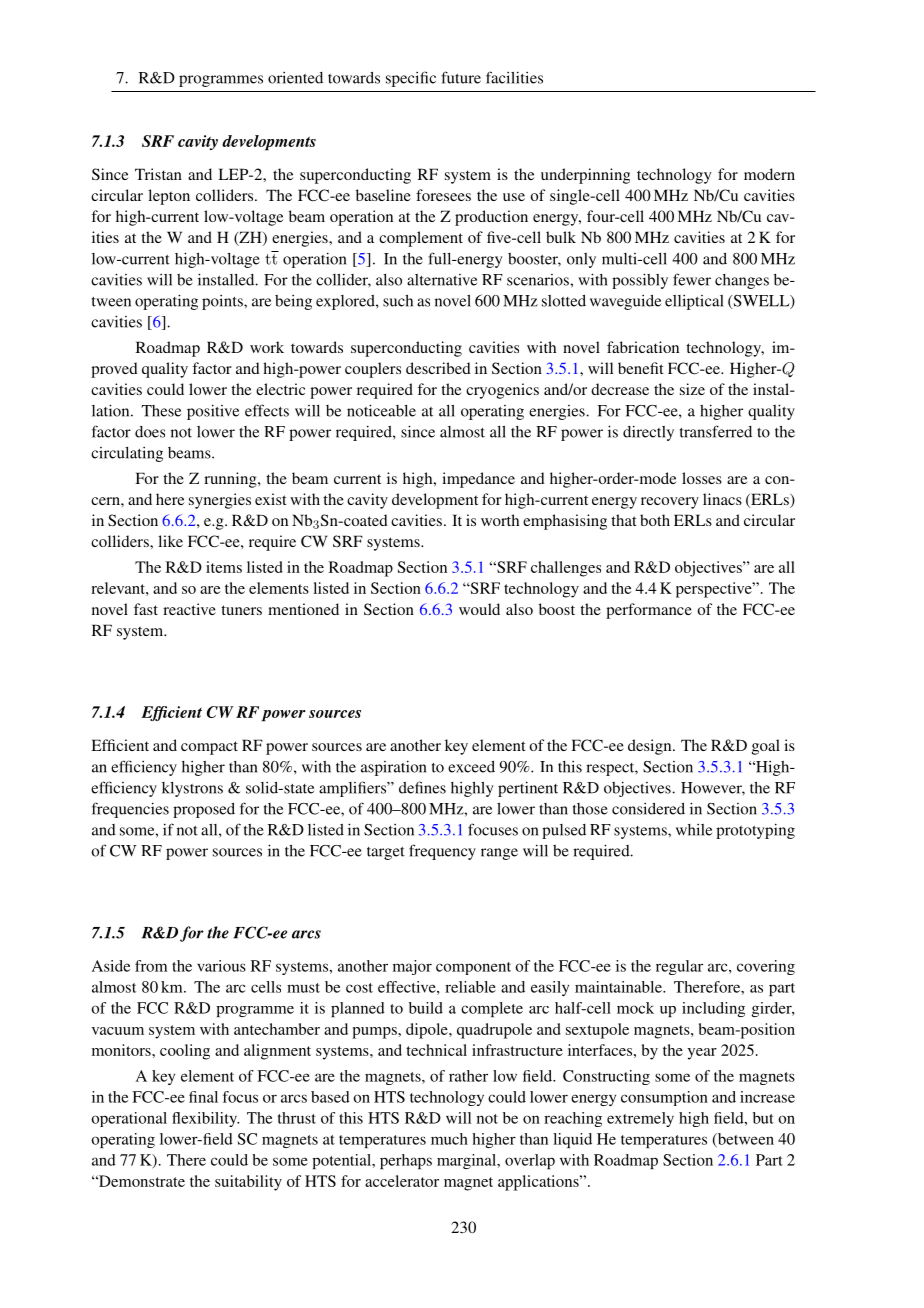 The height and width of the document is (1308, 924). I want to click on while, so click(694, 830).
